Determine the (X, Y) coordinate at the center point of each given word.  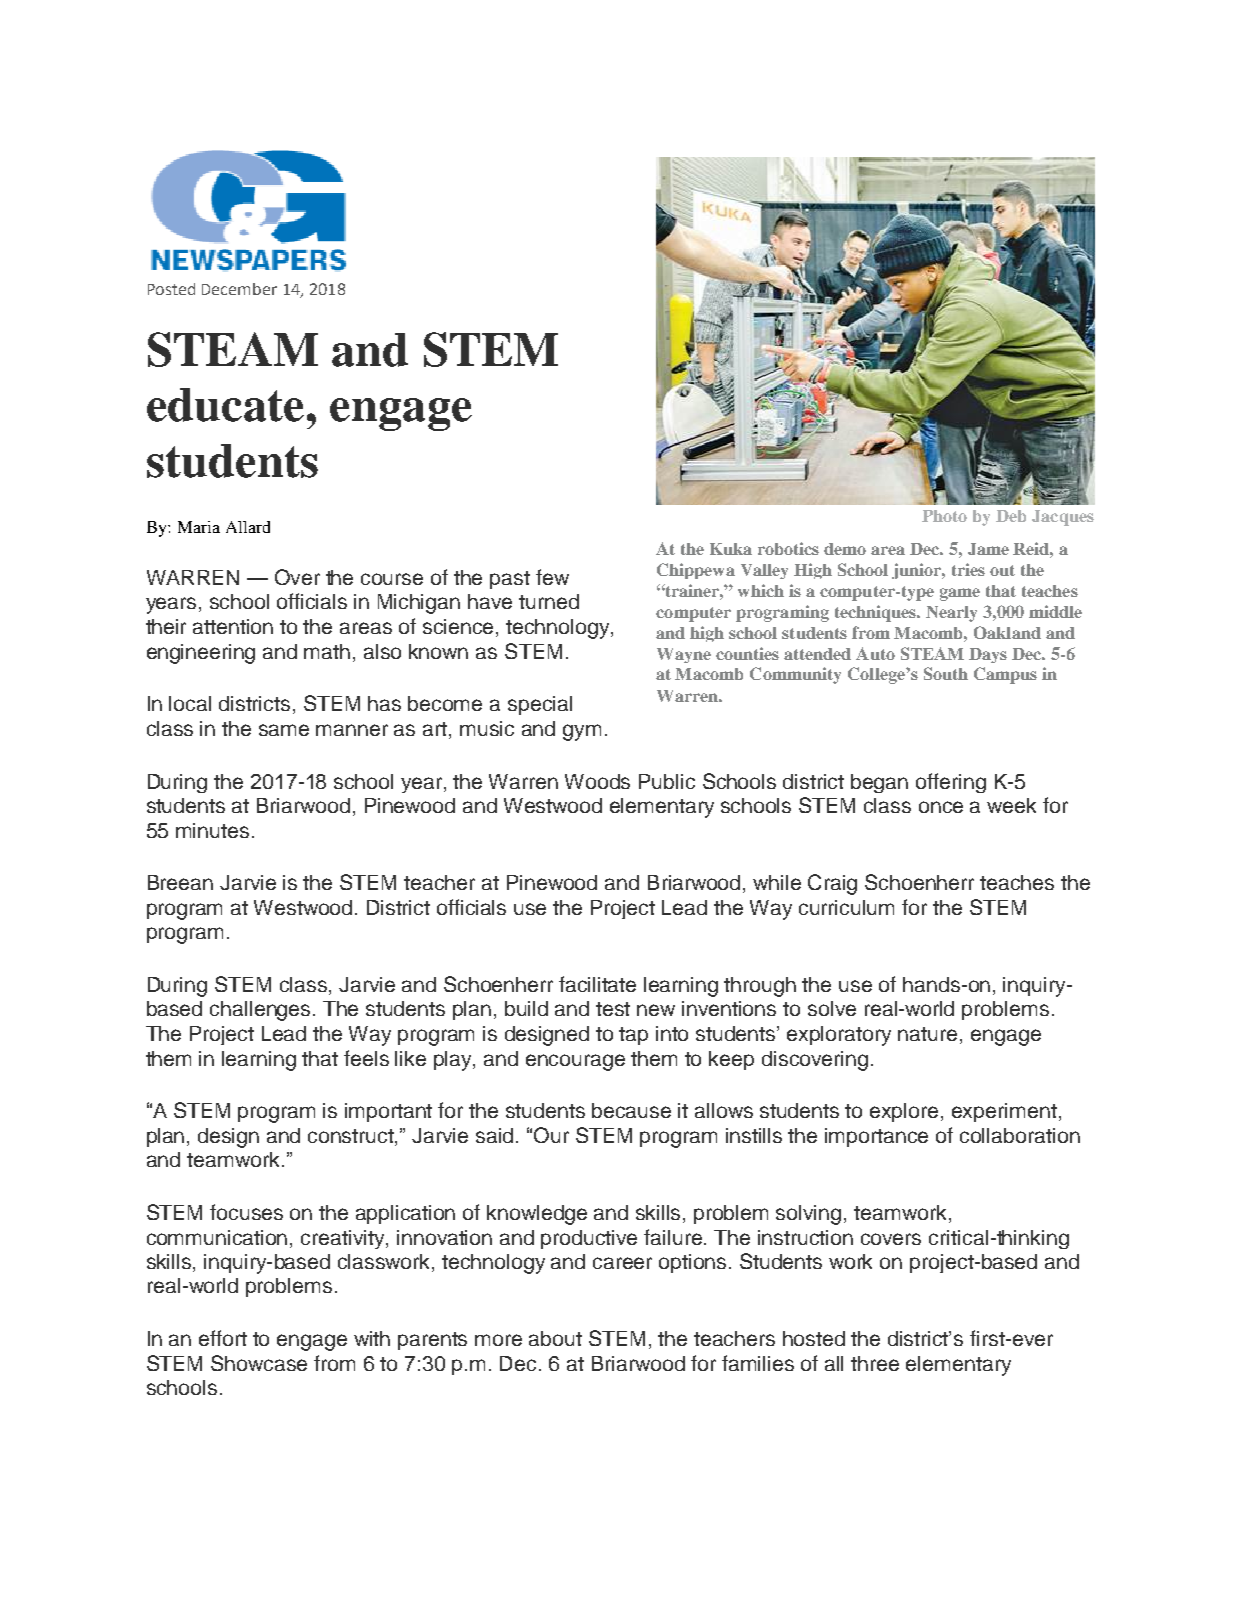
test (613, 1009)
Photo (944, 516)
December (239, 289)
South (946, 673)
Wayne (684, 655)
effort (223, 1338)
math (327, 651)
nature (927, 1034)
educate (225, 405)
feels (366, 1058)
